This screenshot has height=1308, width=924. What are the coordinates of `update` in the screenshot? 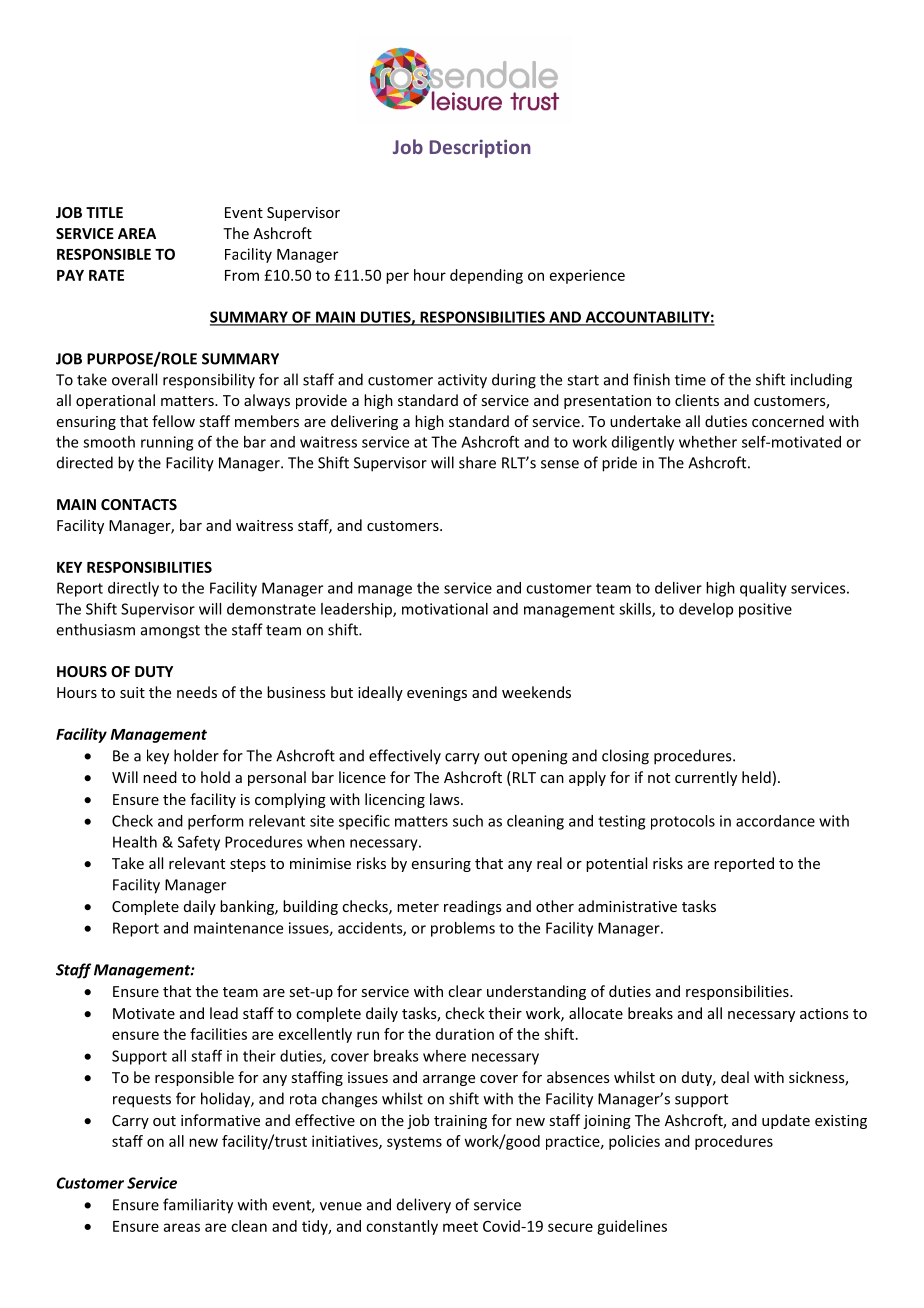 It's located at (786, 1121).
